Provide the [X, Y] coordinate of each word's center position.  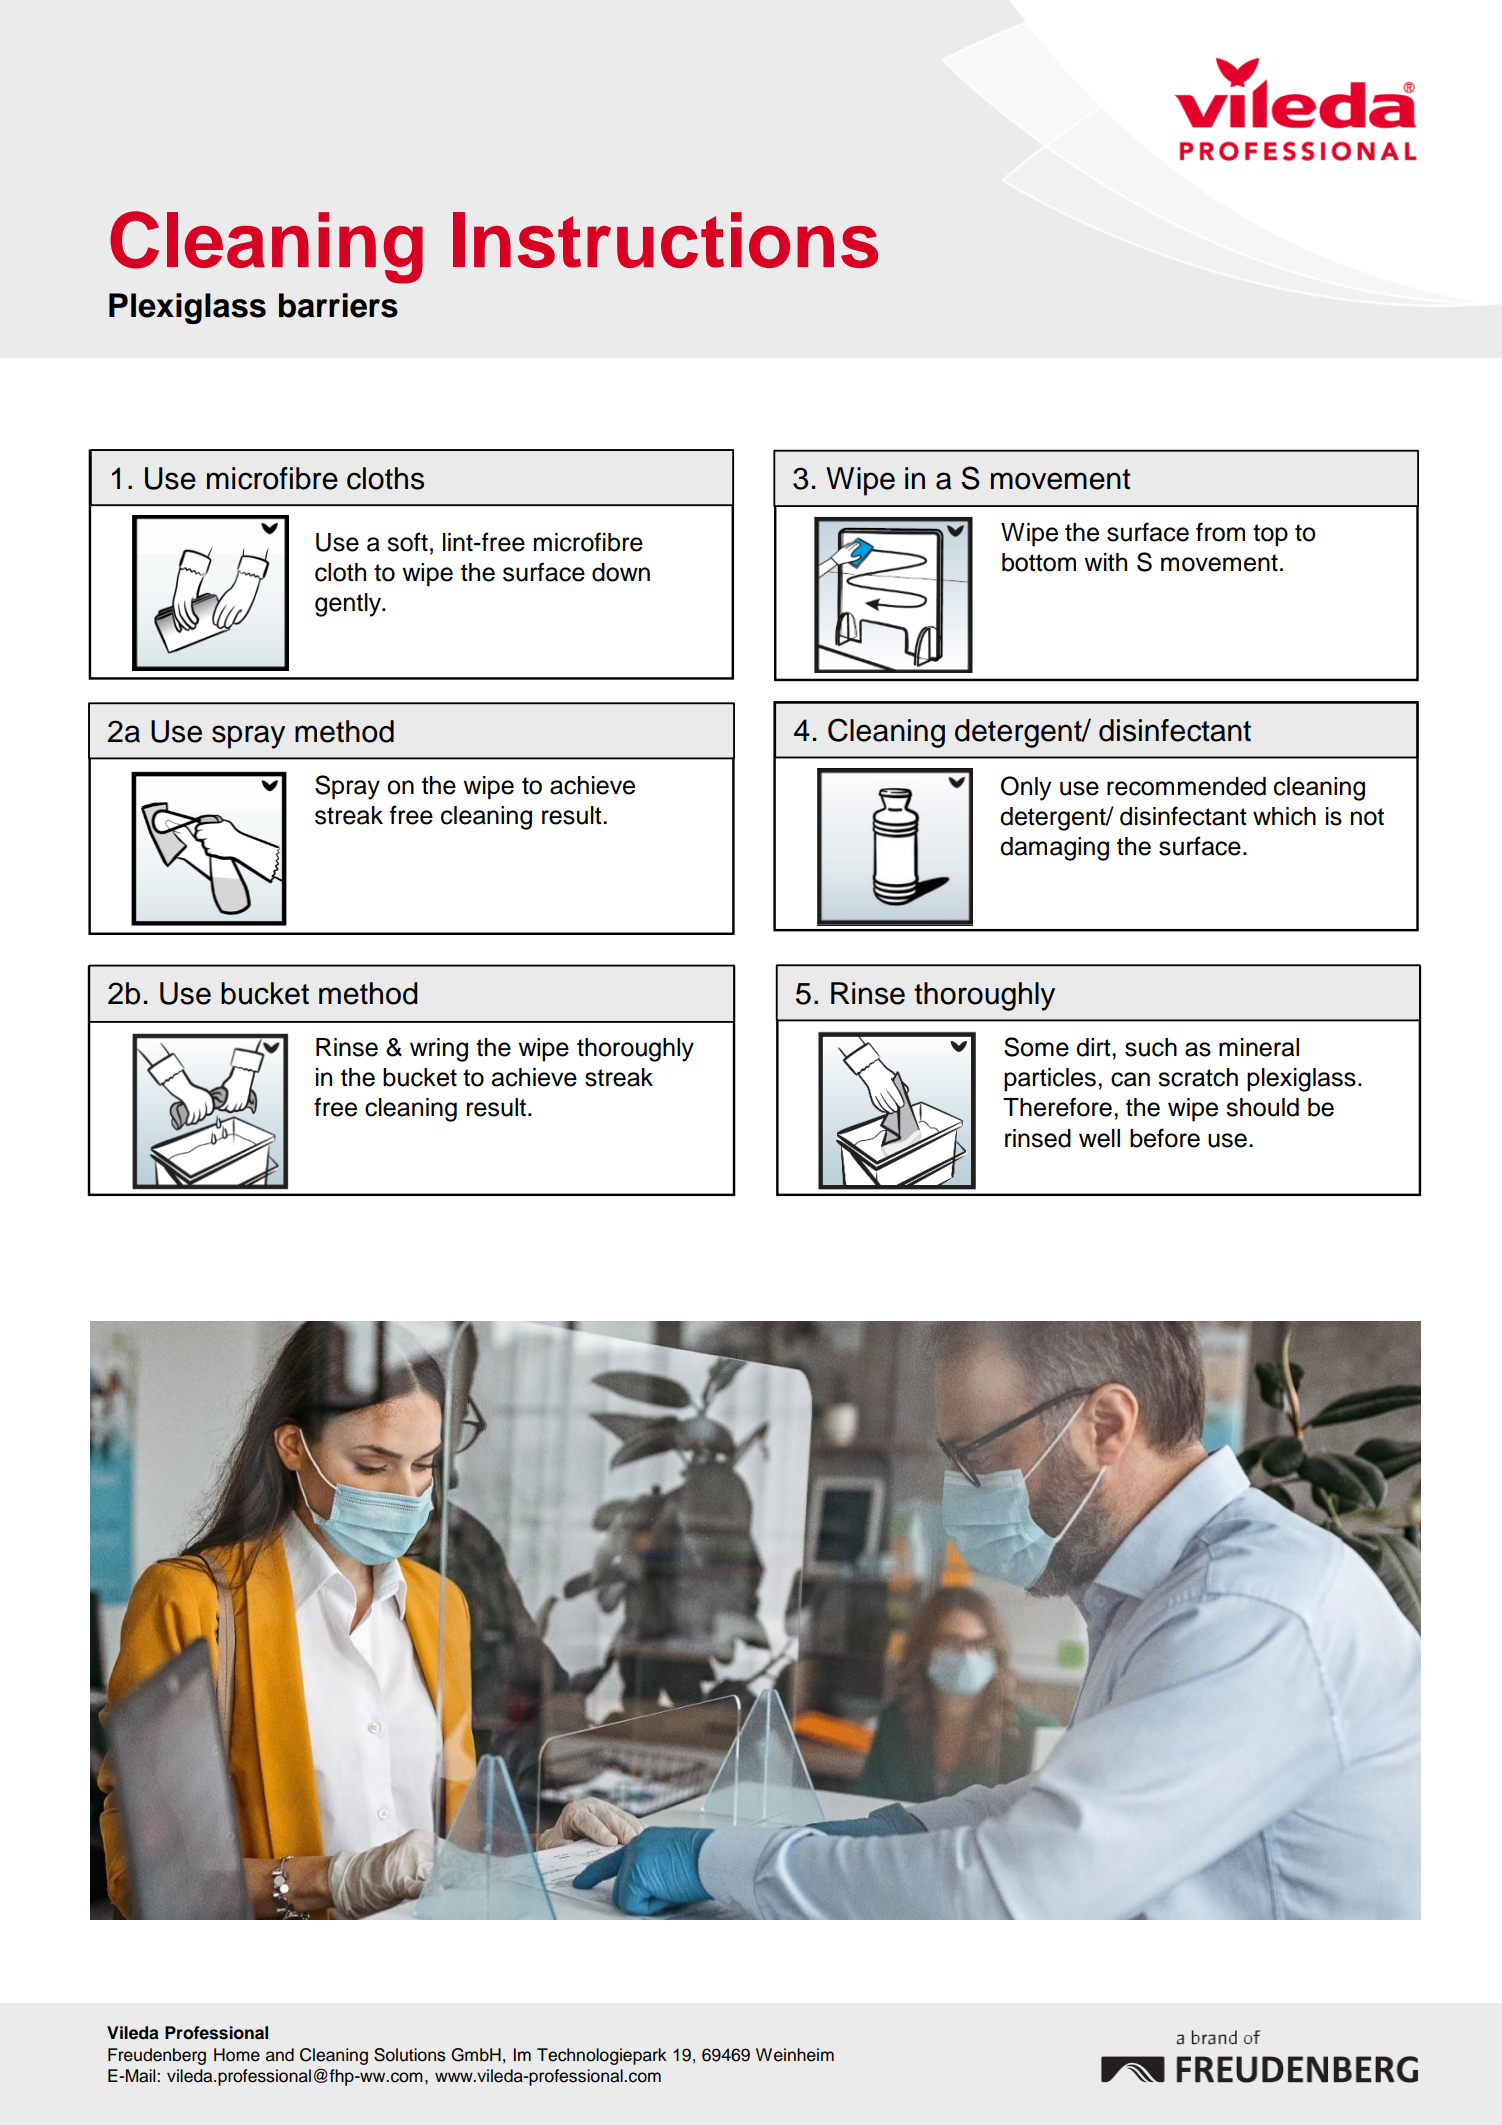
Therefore [1057, 1107]
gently [349, 605]
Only [1026, 788]
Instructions [665, 240]
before [1165, 1138]
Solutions [410, 2055]
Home [237, 2055]
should [1262, 1107]
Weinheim [795, 2055]
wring [439, 1050]
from [1220, 532]
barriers [338, 305]
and [280, 2055]
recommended [1186, 786]
